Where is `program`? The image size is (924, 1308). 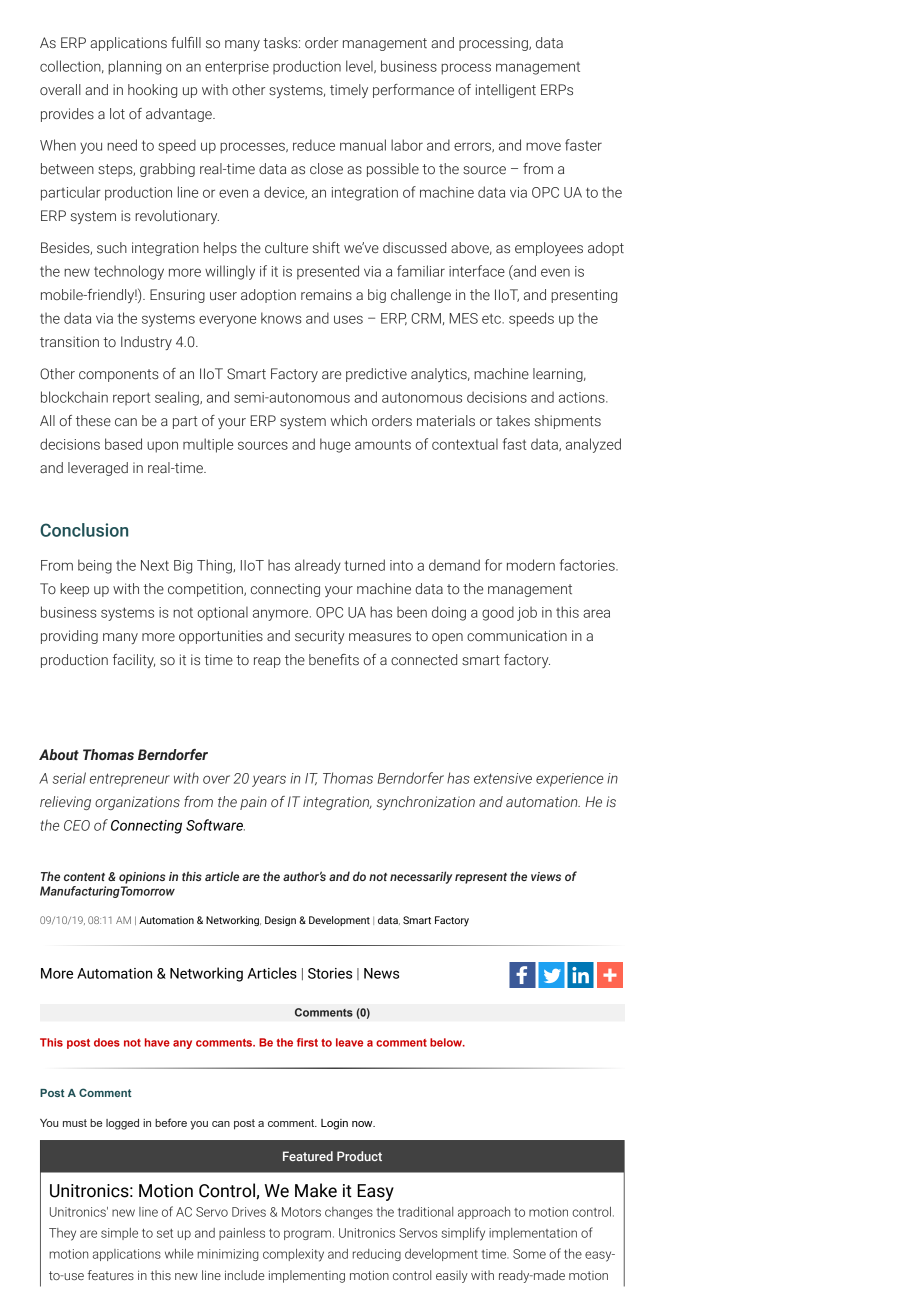 program is located at coordinates (309, 1235).
